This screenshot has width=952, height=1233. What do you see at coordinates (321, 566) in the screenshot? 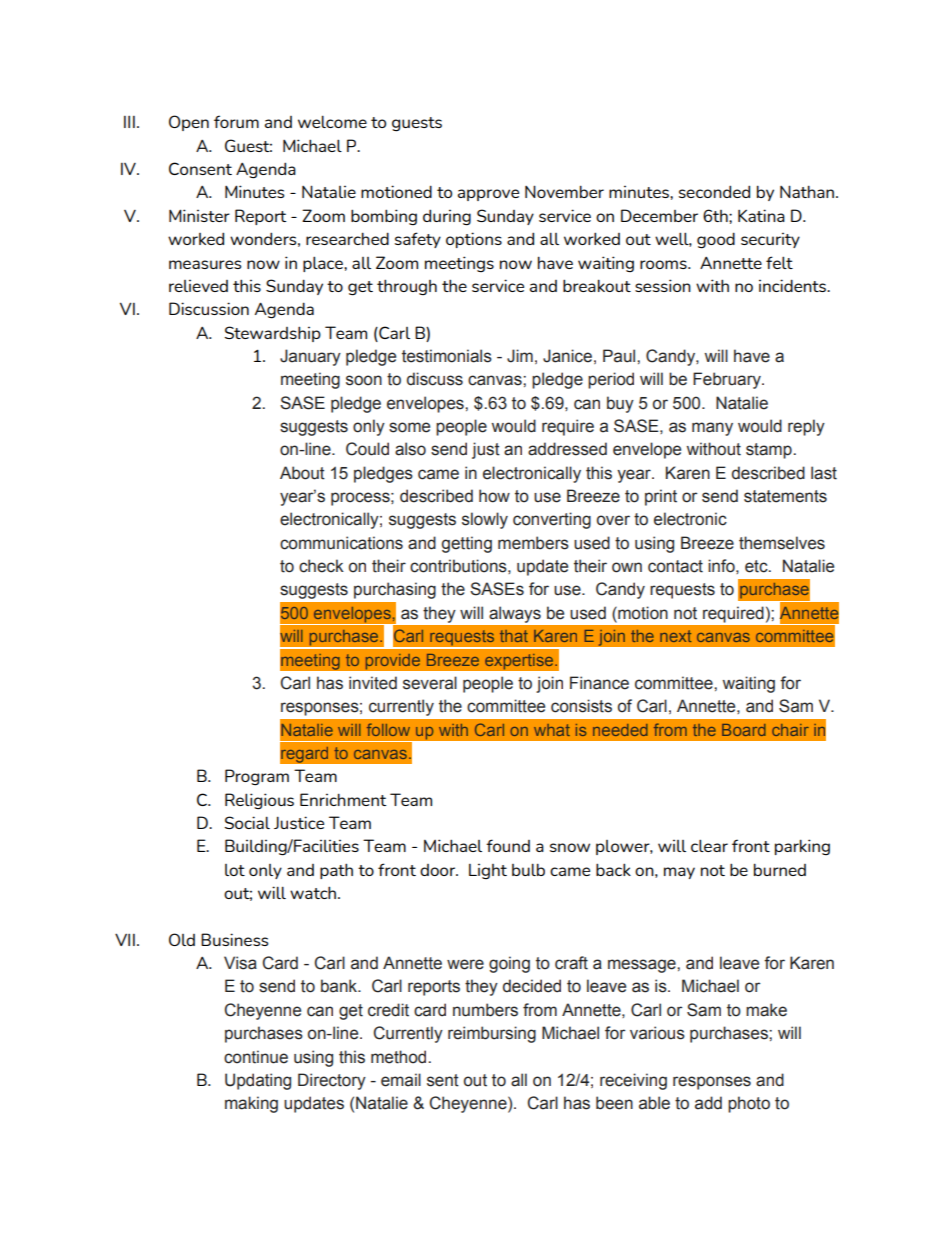
I see `check` at bounding box center [321, 566].
